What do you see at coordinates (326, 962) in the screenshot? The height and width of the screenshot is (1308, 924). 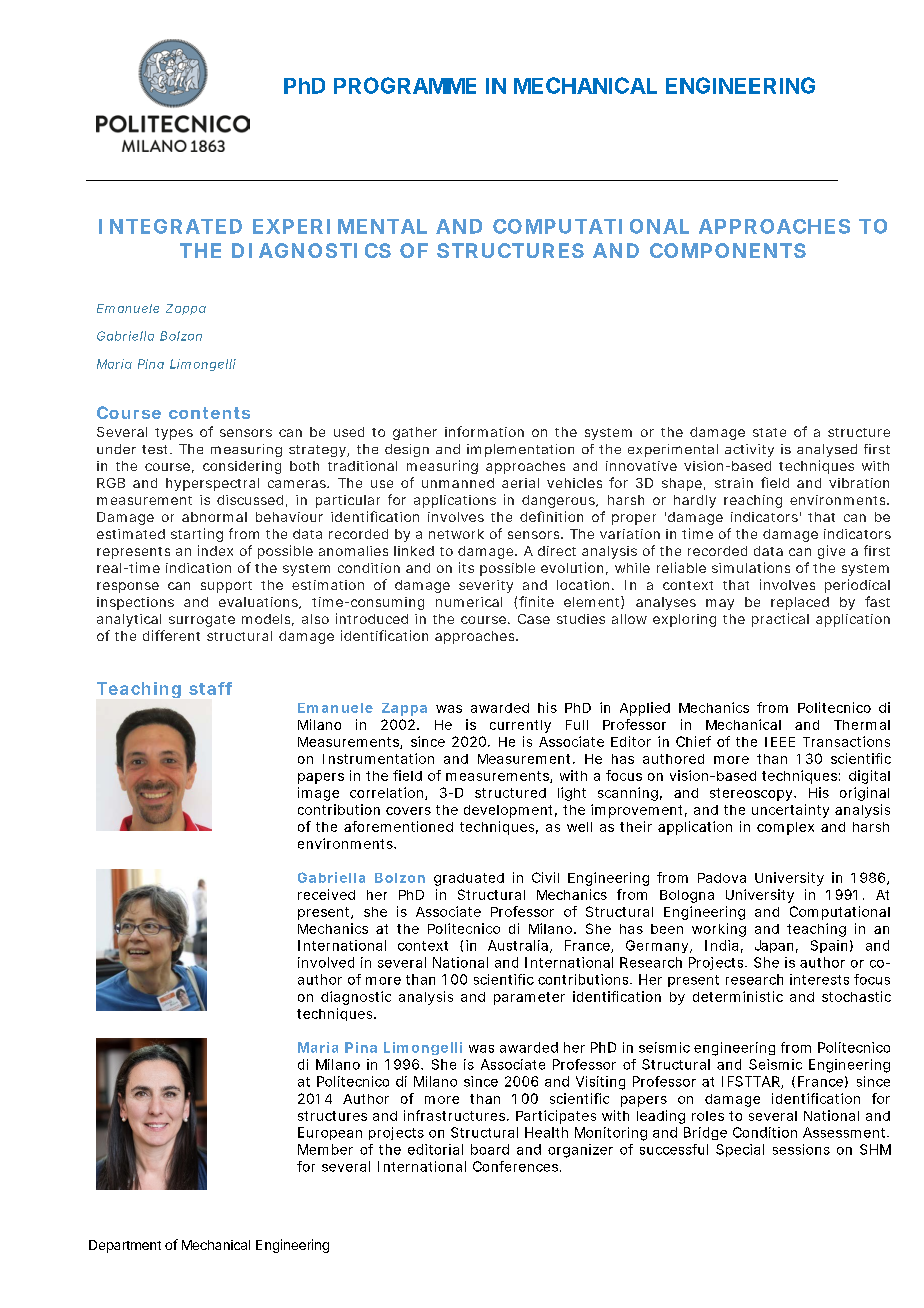 I see `involved` at bounding box center [326, 962].
